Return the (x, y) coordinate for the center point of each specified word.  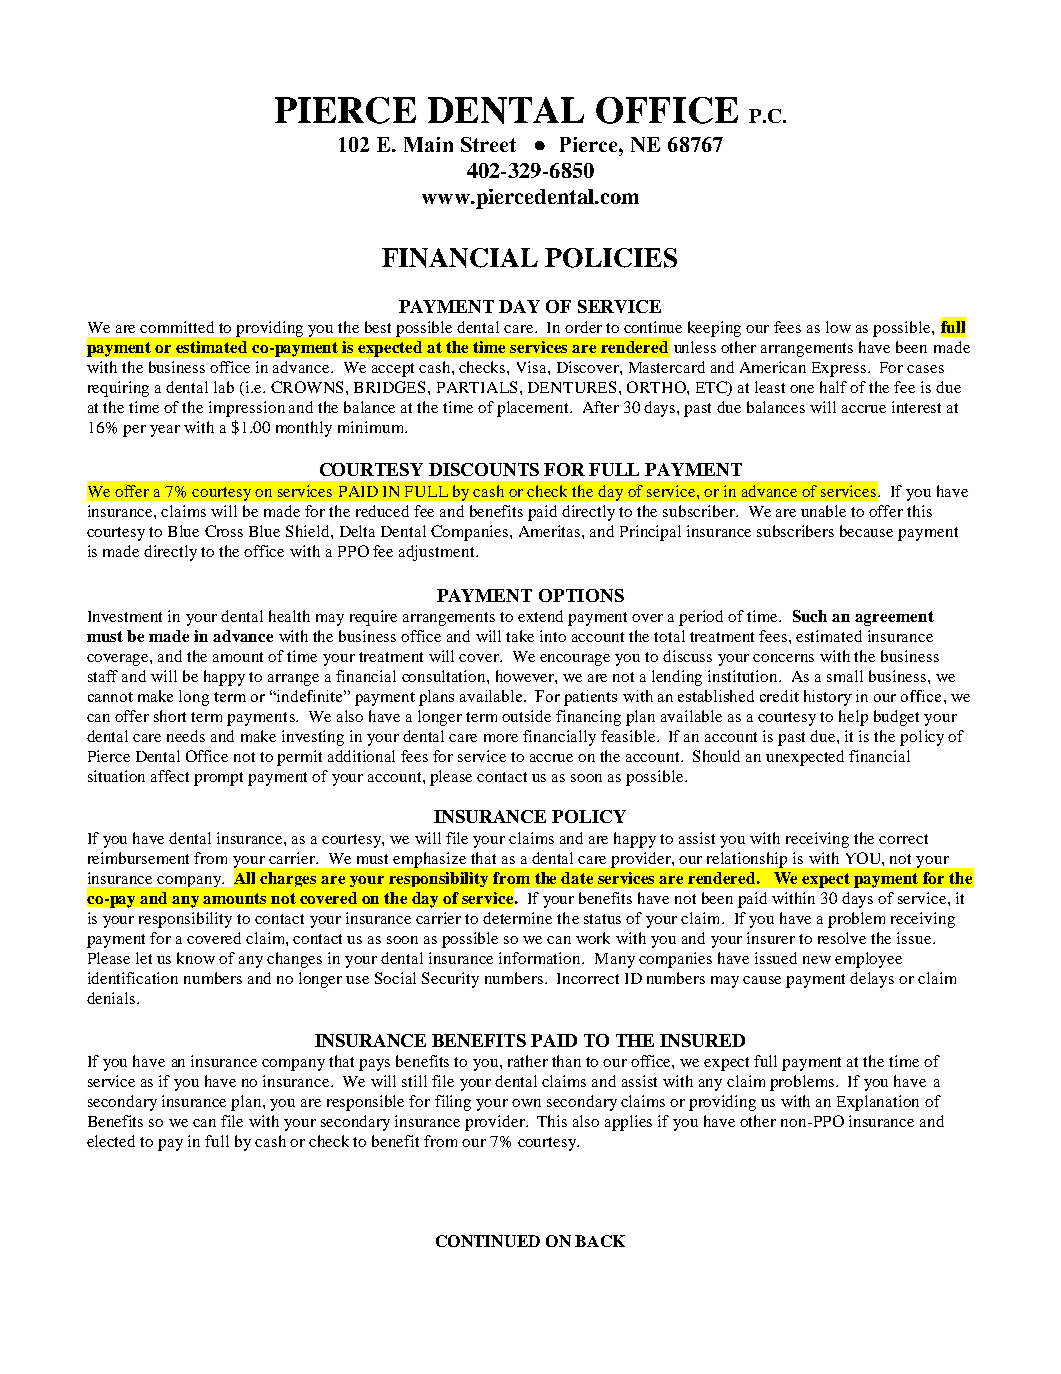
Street (488, 144)
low (838, 327)
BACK (600, 1241)
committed (177, 327)
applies (628, 1123)
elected (111, 1141)
